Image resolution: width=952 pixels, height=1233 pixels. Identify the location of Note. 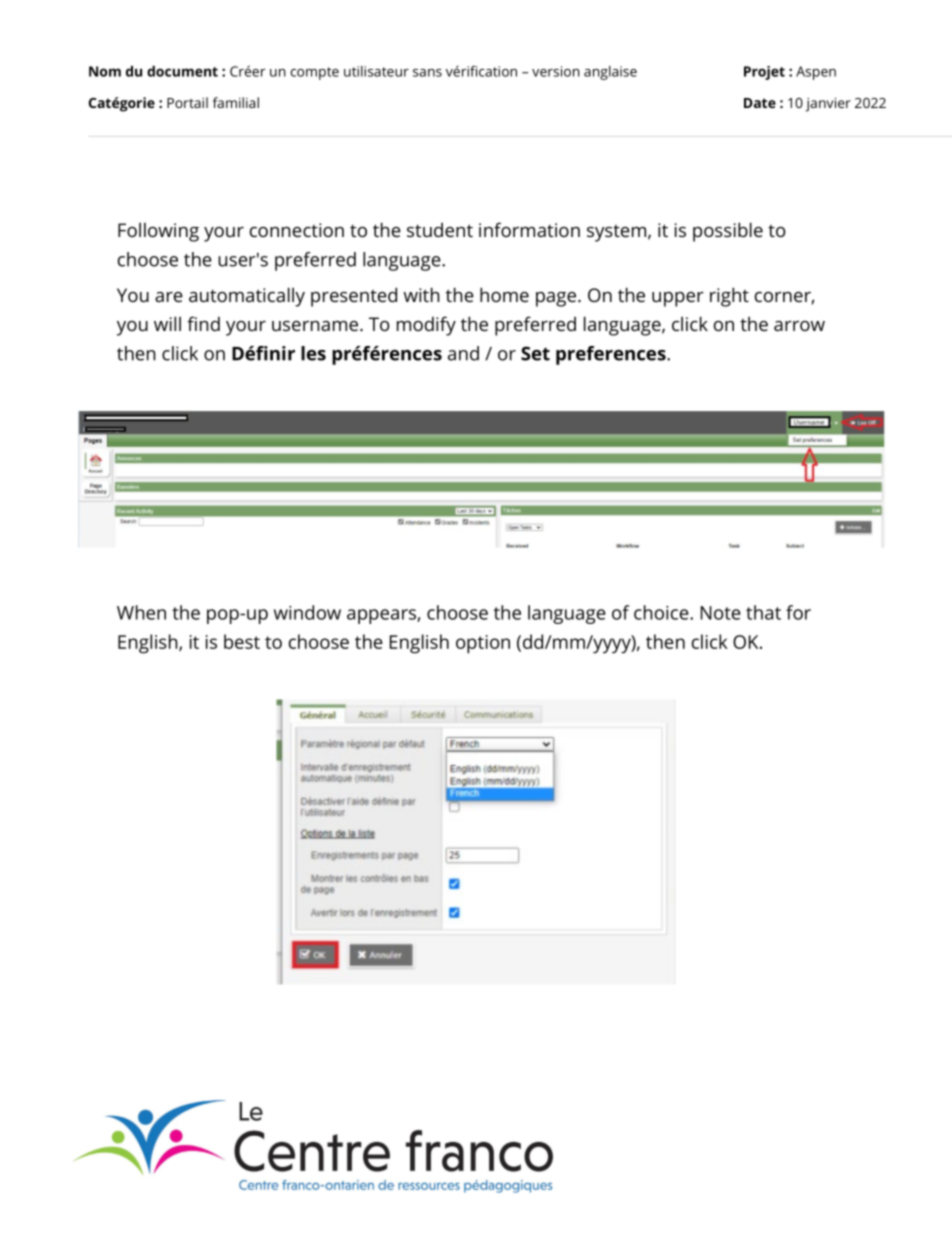
(721, 613).
